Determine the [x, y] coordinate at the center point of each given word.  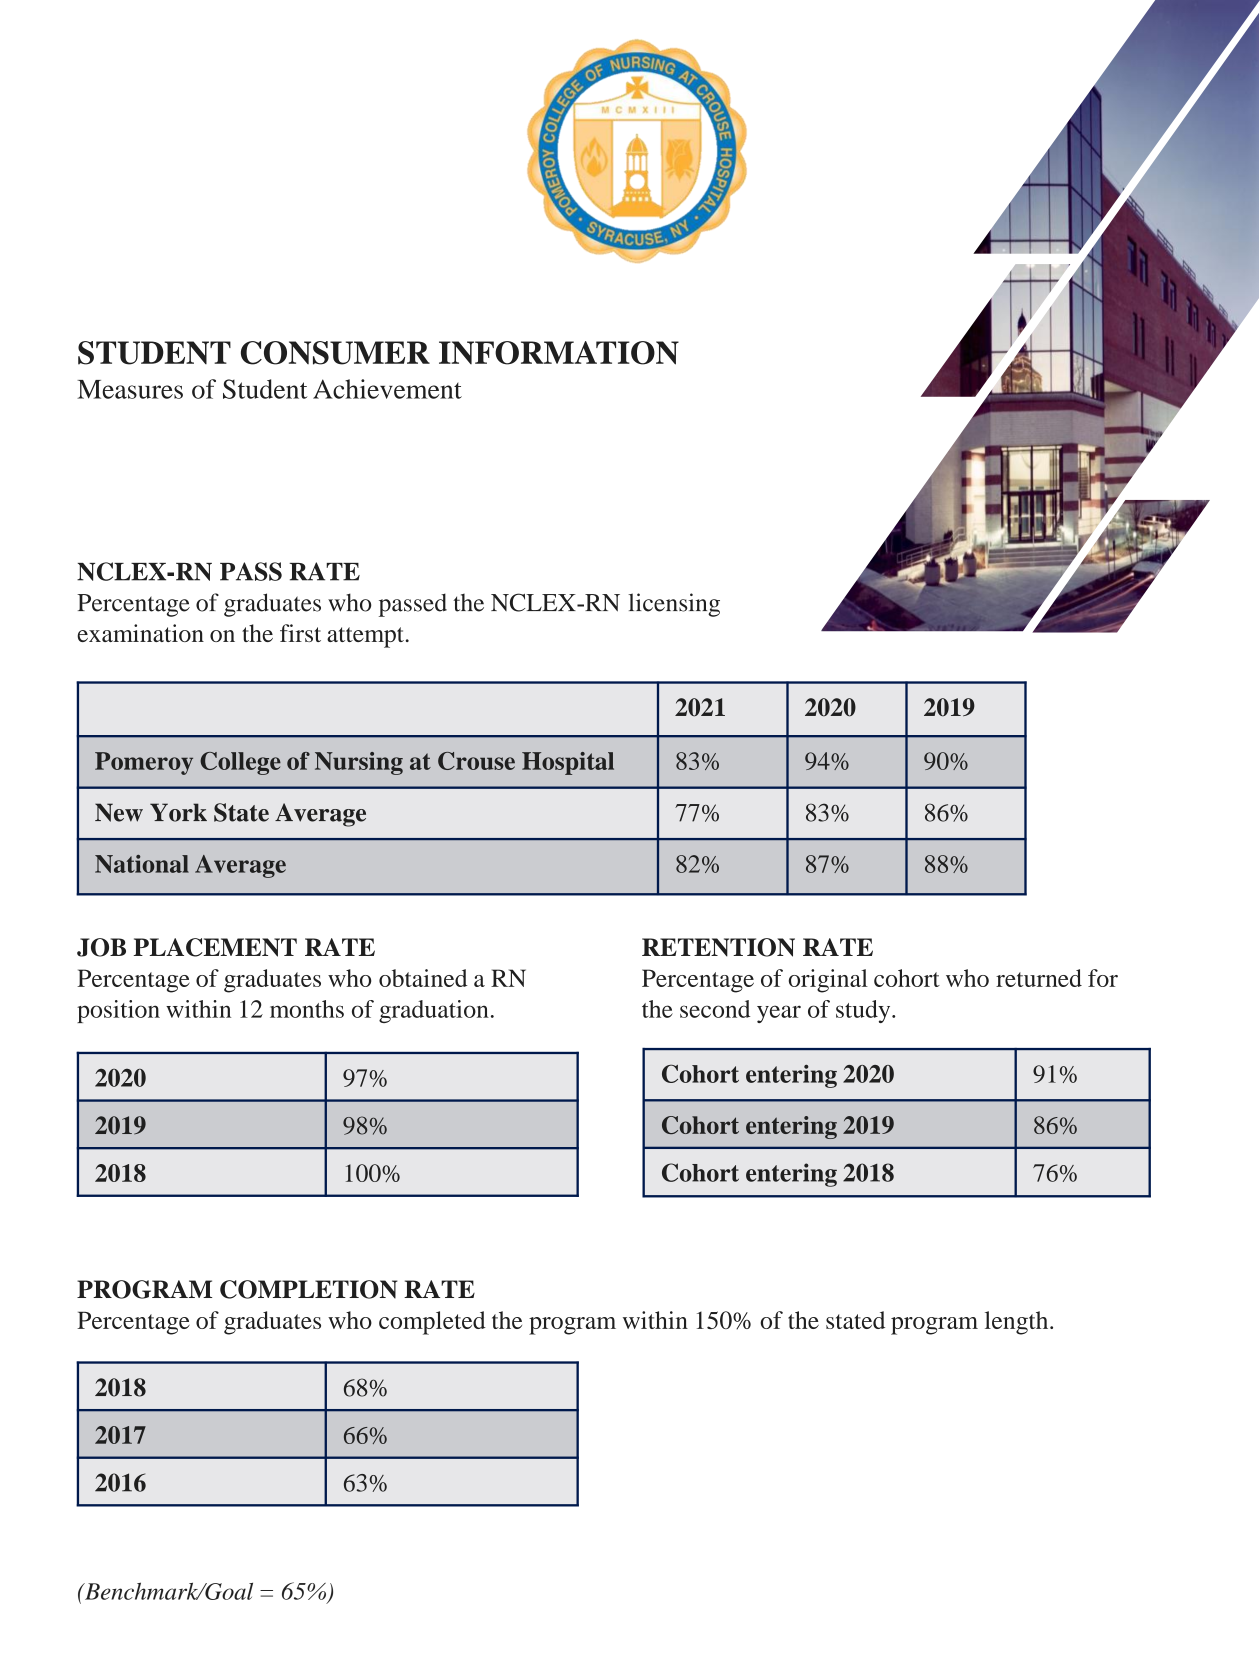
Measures [130, 389]
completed [432, 1323]
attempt [365, 637]
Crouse [476, 761]
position [118, 1011]
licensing [674, 605]
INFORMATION [559, 353]
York [178, 812]
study [864, 1011]
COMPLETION [309, 1289]
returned [1039, 978]
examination [140, 633]
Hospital [568, 763]
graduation [434, 1011]
